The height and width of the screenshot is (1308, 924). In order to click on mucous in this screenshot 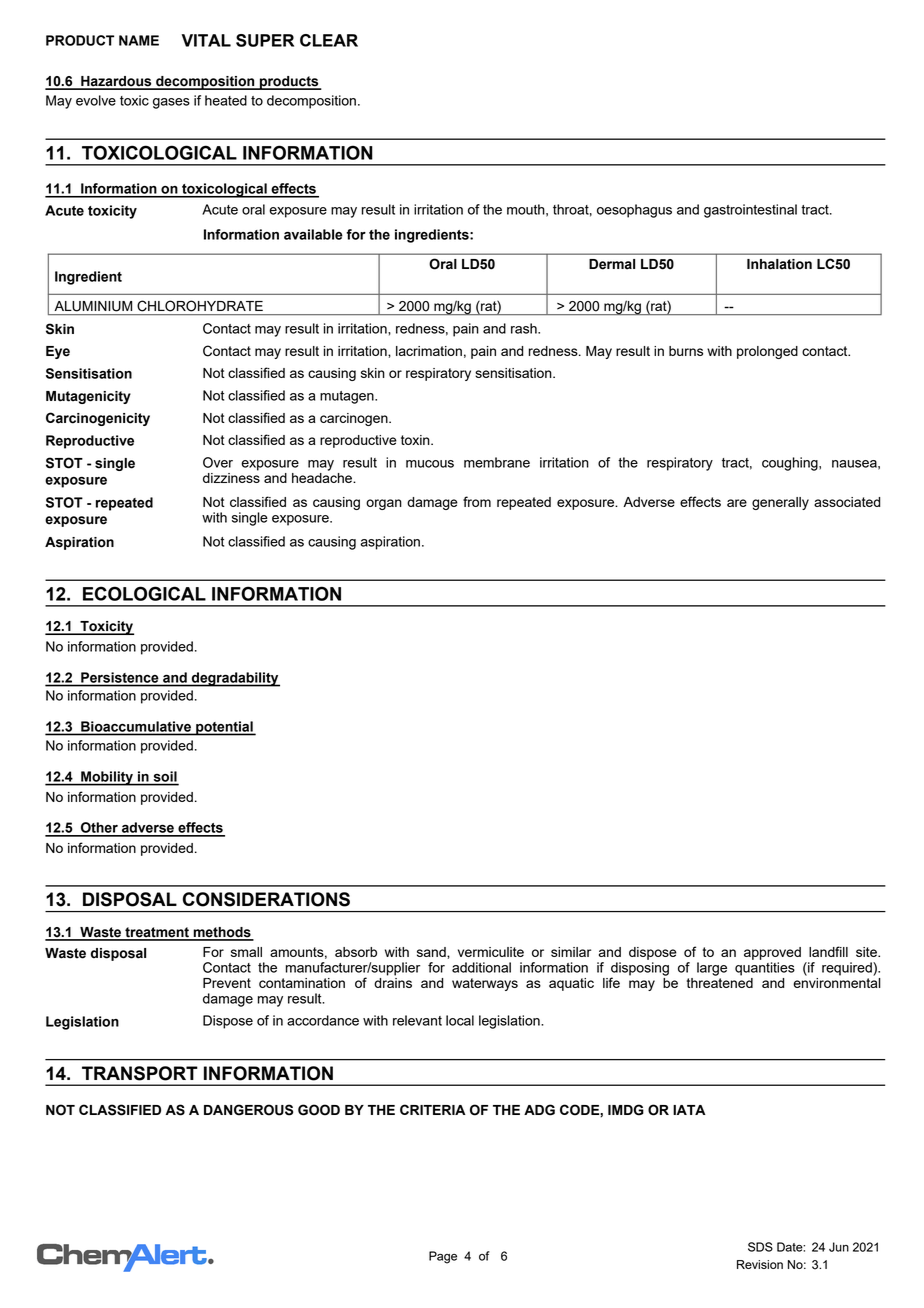, I will do `click(430, 464)`.
